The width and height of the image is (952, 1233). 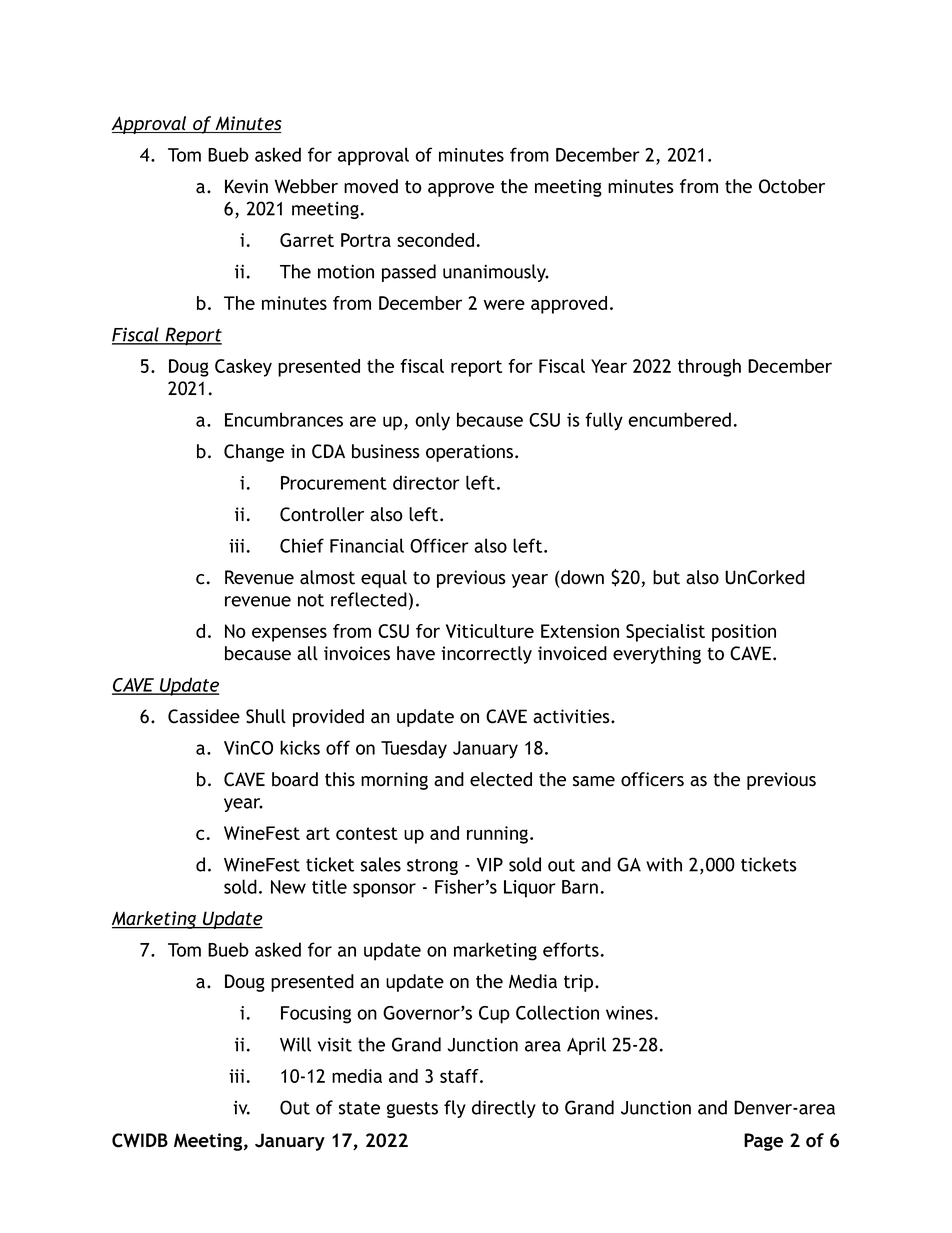 I want to click on Page, so click(x=763, y=1142).
